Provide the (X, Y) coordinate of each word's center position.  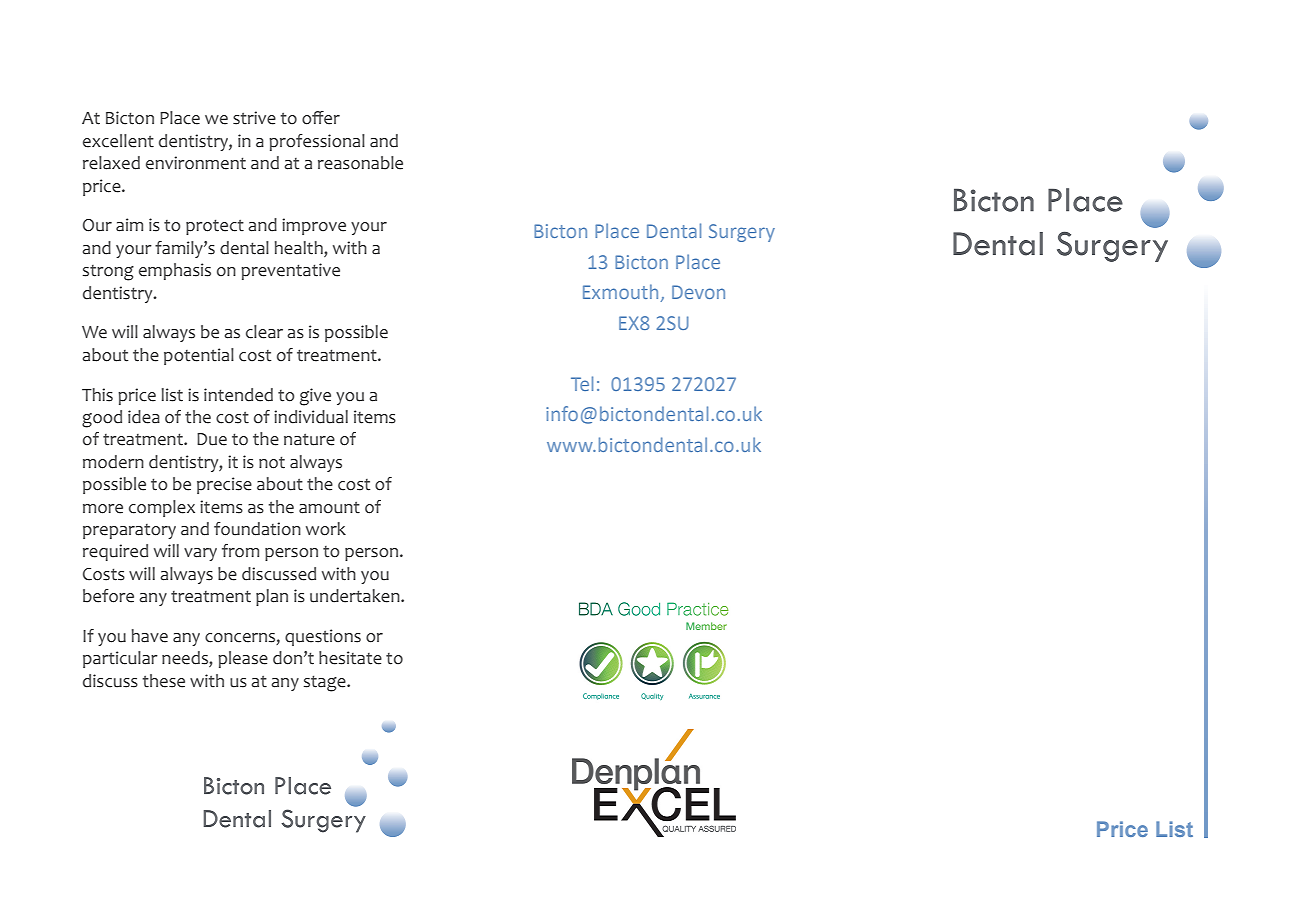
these (164, 681)
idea (144, 417)
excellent (118, 141)
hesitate (350, 658)
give (315, 397)
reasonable (360, 163)
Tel (582, 383)
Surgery (742, 233)
